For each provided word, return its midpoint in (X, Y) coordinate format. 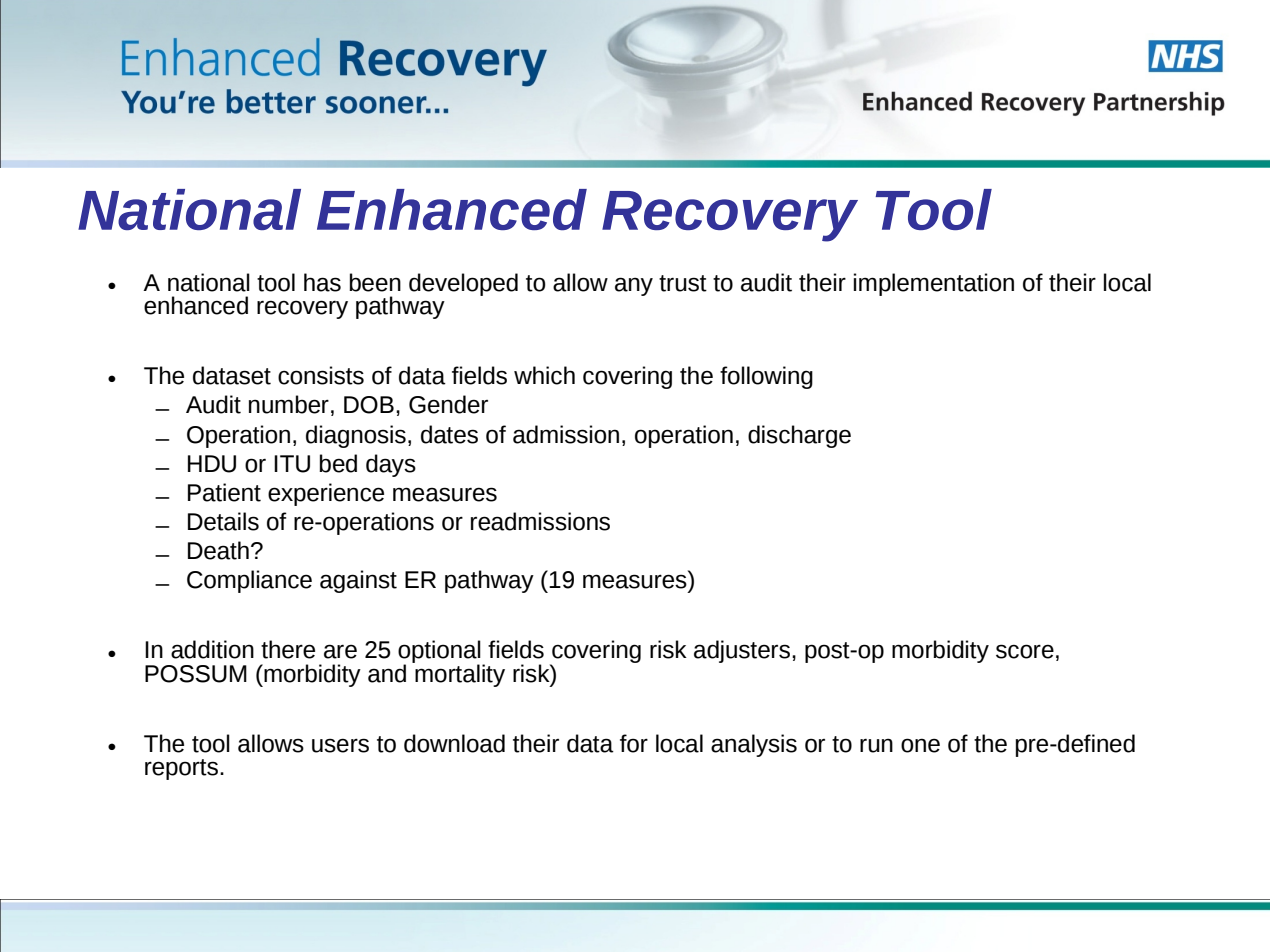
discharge (799, 436)
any (634, 286)
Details (223, 521)
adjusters (742, 651)
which (544, 375)
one (920, 745)
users (340, 745)
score (1025, 651)
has (322, 282)
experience (326, 494)
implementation (934, 284)
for (634, 743)
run (876, 745)
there (288, 649)
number (289, 404)
